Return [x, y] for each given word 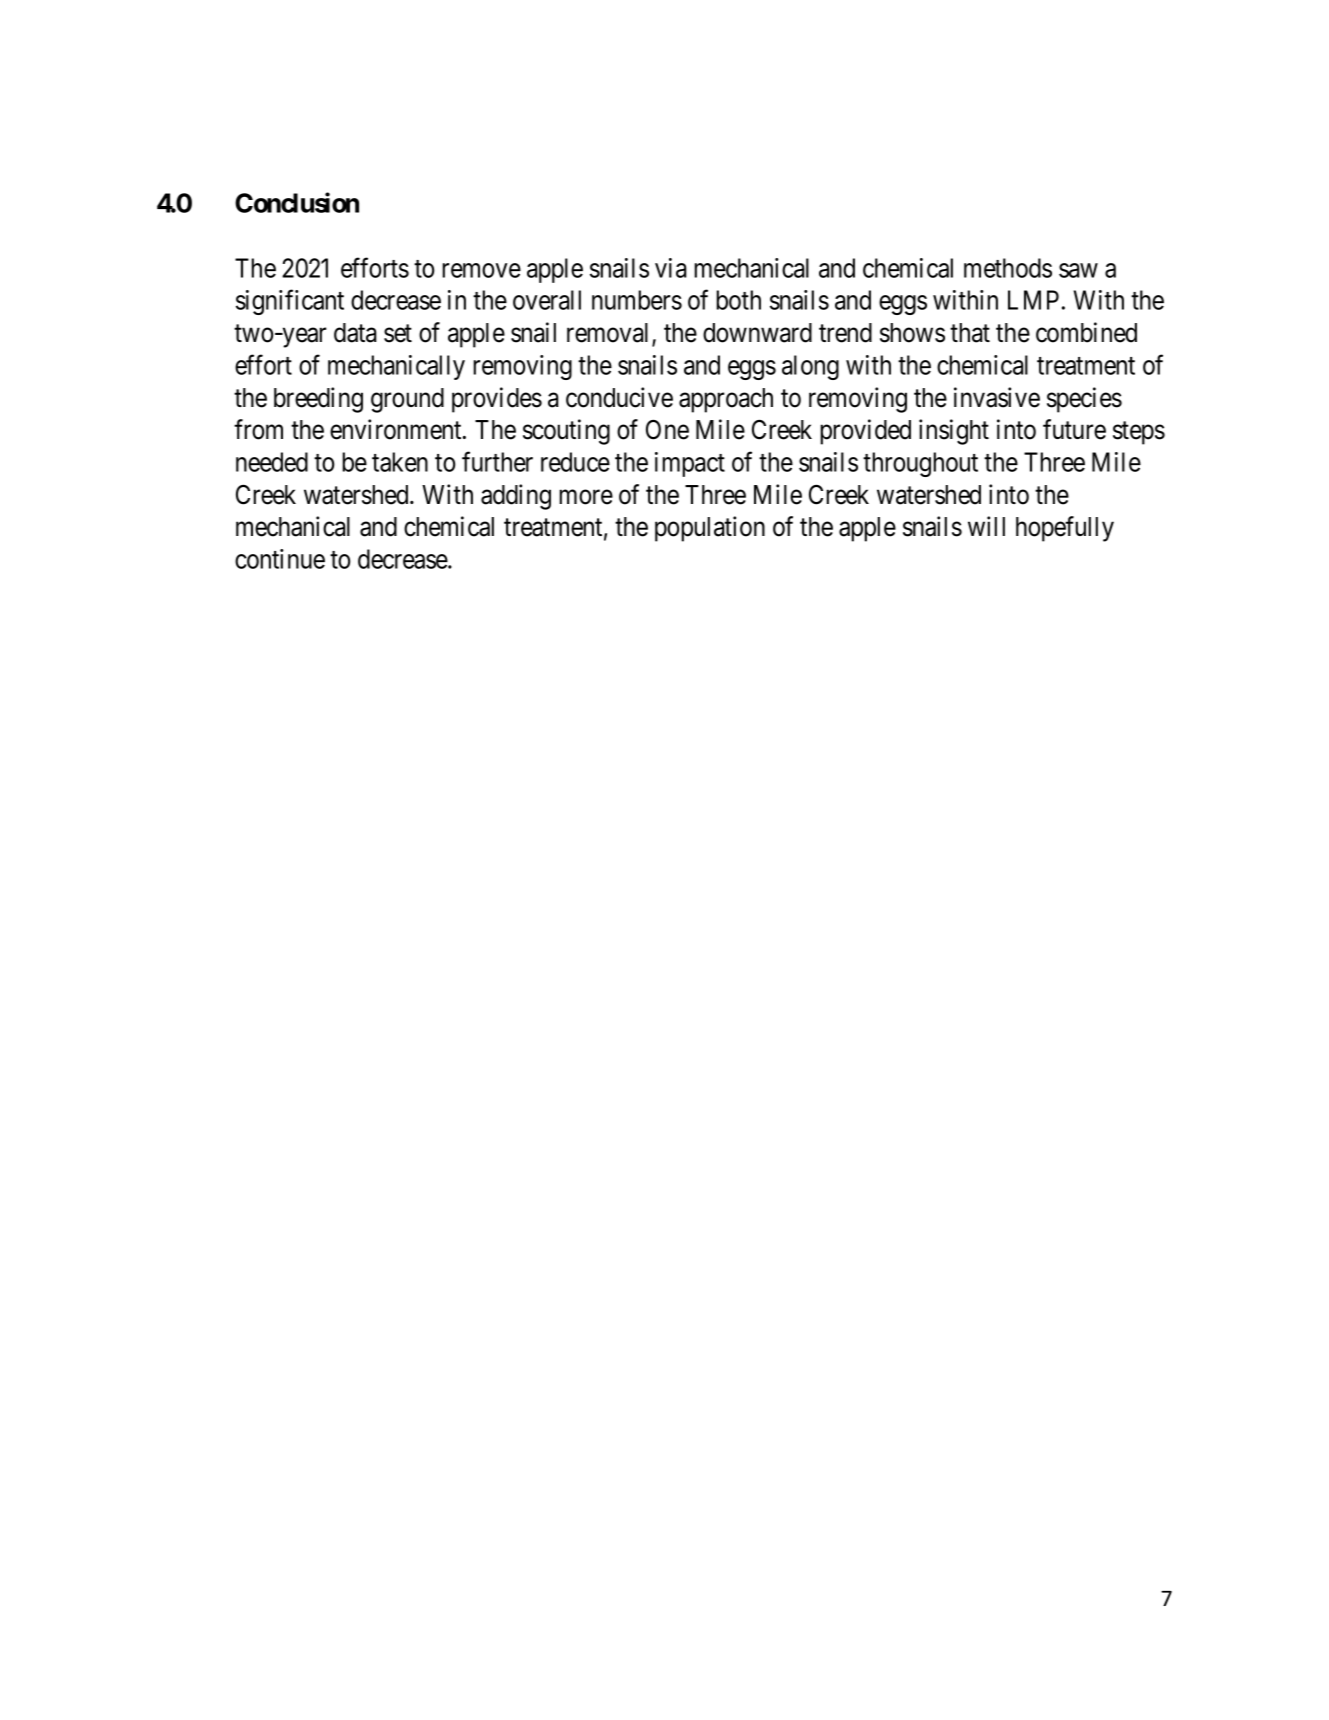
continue [280, 559]
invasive [997, 397]
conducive [619, 397]
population [710, 529]
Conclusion [297, 202]
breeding [318, 400]
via [671, 268]
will [986, 526]
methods [1008, 268]
